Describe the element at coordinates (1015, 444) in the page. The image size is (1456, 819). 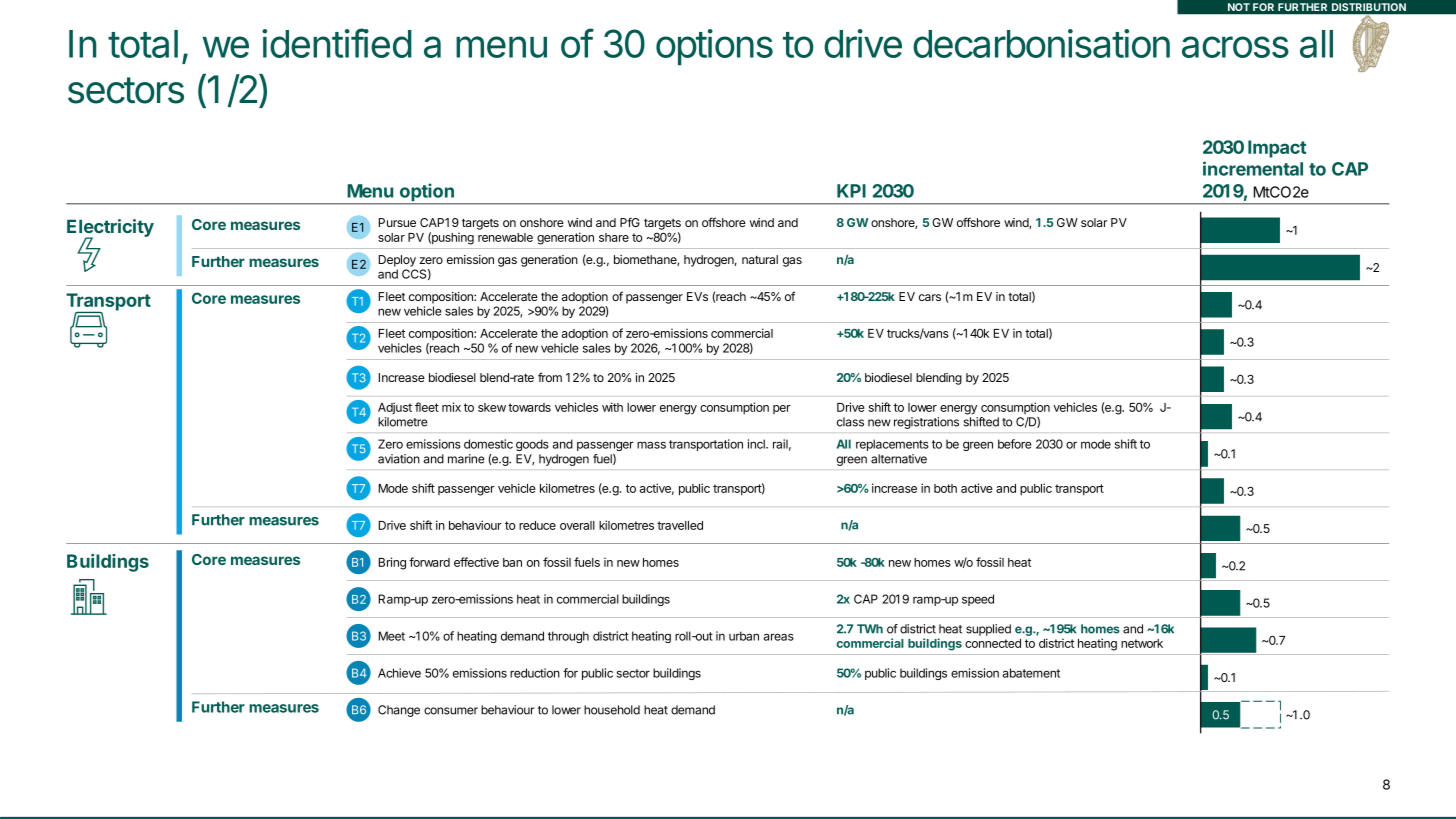
I see `before` at that location.
